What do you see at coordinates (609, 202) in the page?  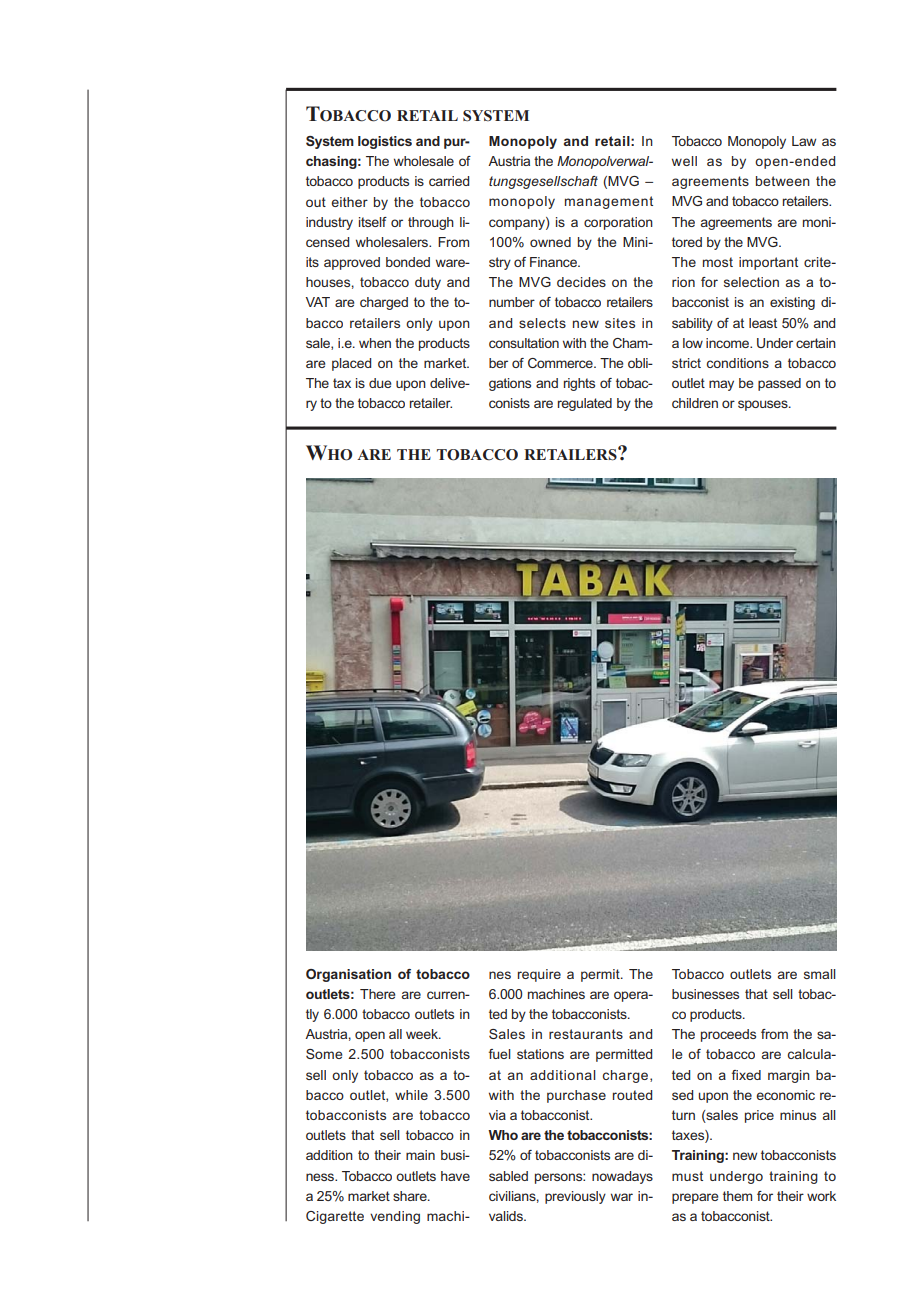 I see `management` at bounding box center [609, 202].
